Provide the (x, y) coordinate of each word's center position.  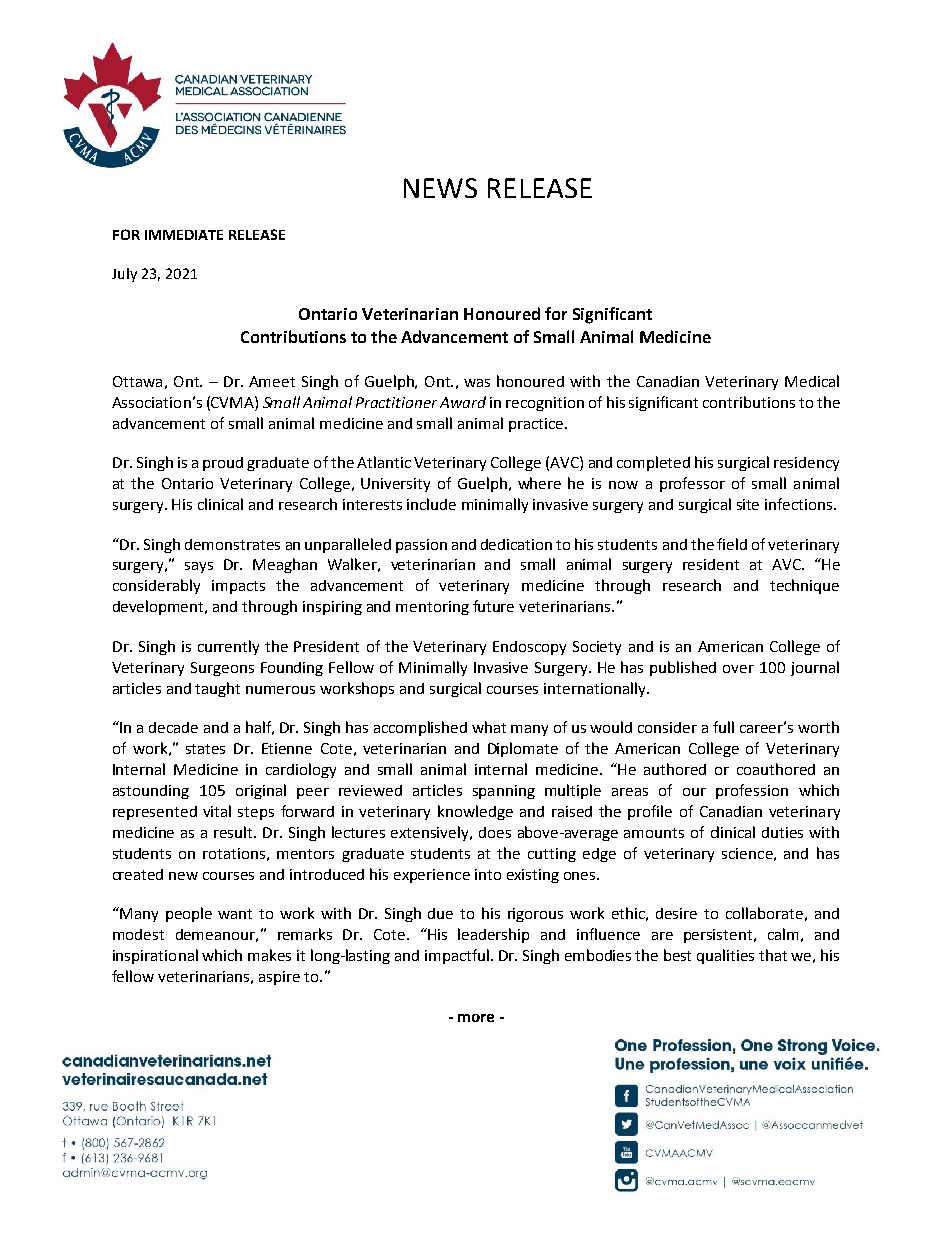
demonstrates (232, 544)
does (495, 832)
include (431, 504)
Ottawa (137, 381)
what (489, 727)
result (234, 832)
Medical (812, 381)
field (732, 544)
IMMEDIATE (184, 235)
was (477, 383)
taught (217, 689)
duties (782, 832)
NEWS (440, 188)
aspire (279, 978)
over (738, 669)
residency (806, 464)
